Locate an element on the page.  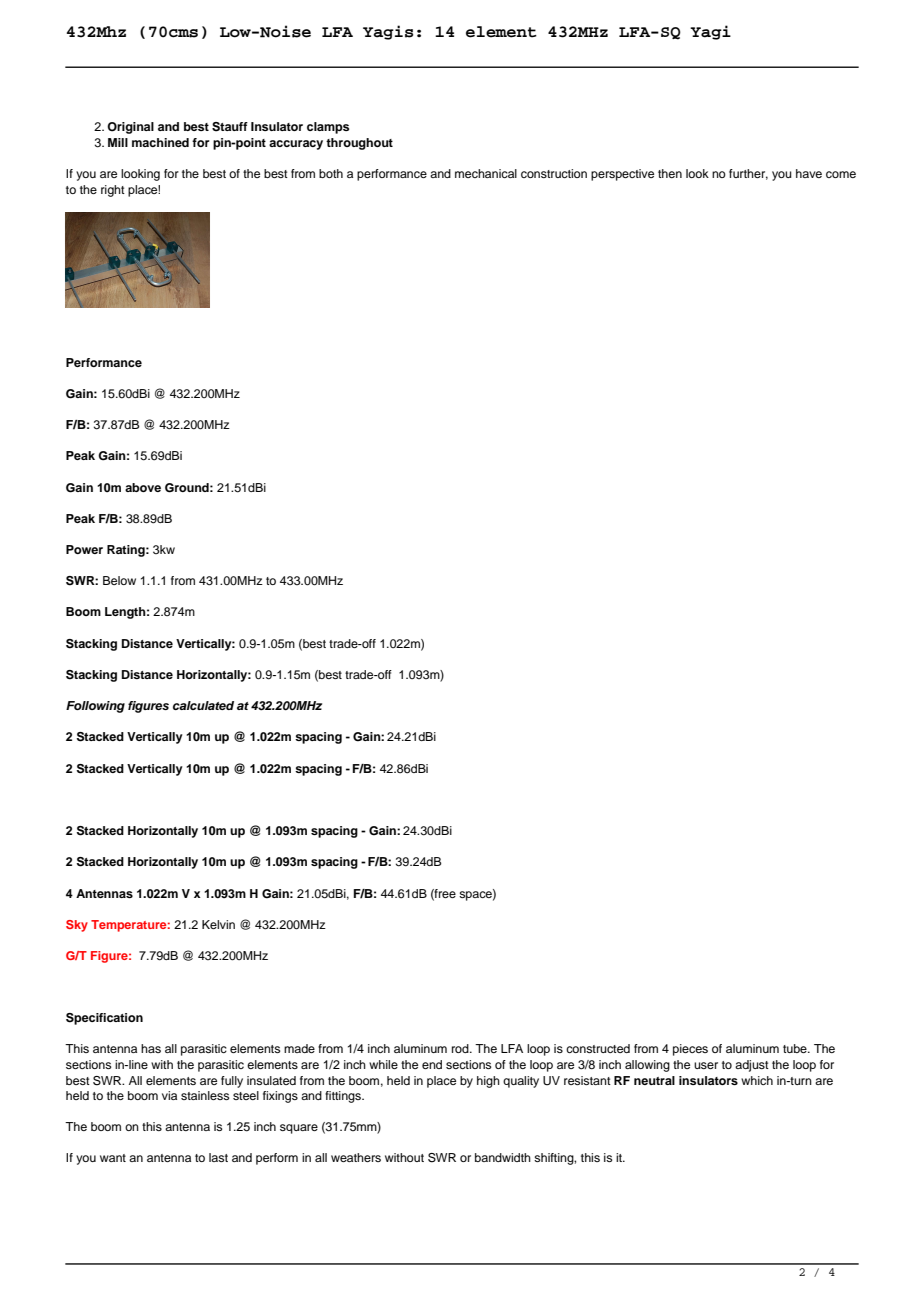
calculated is located at coordinates (203, 705).
